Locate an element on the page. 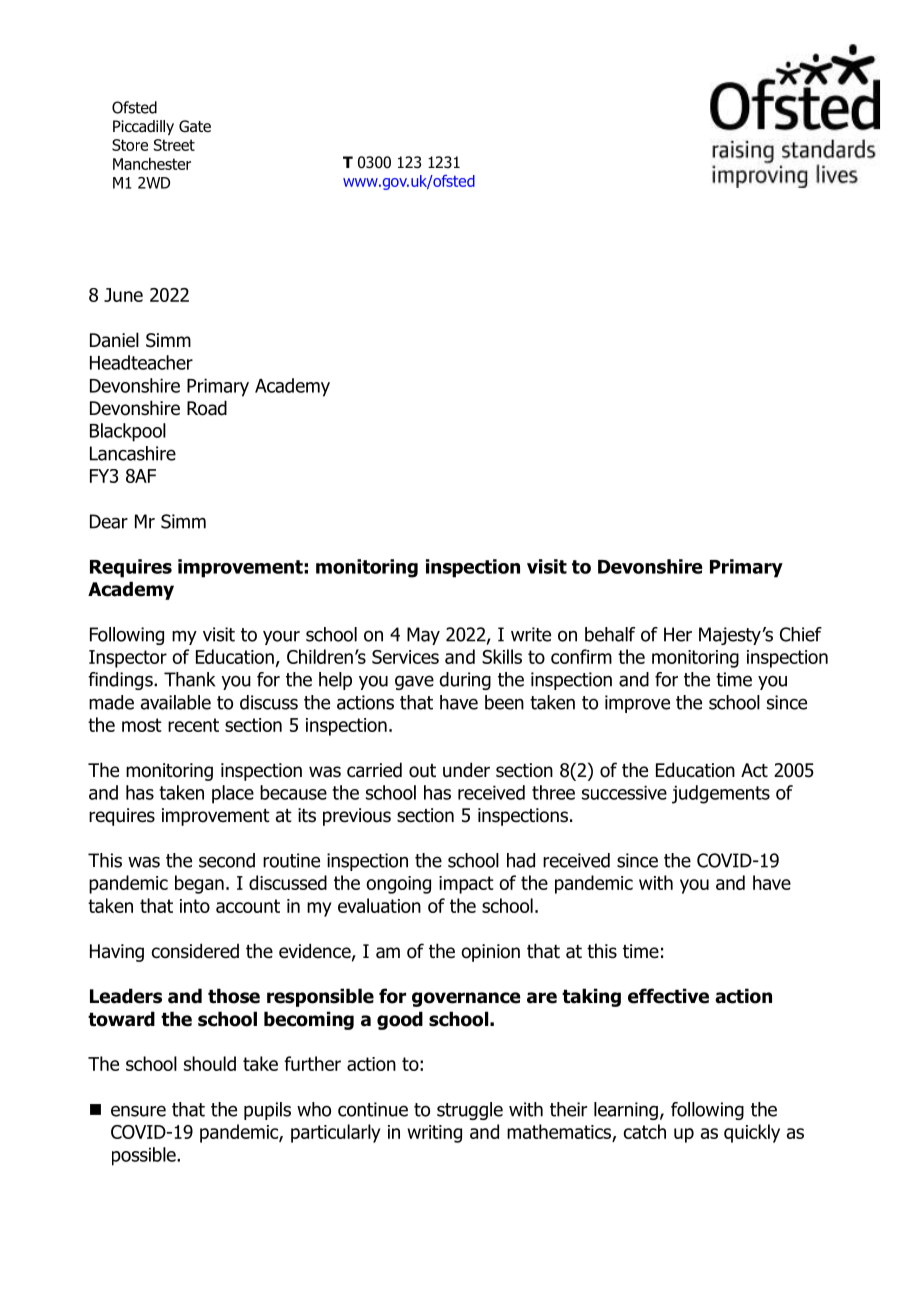 The height and width of the document is (1310, 924). ensure is located at coordinates (138, 1111).
